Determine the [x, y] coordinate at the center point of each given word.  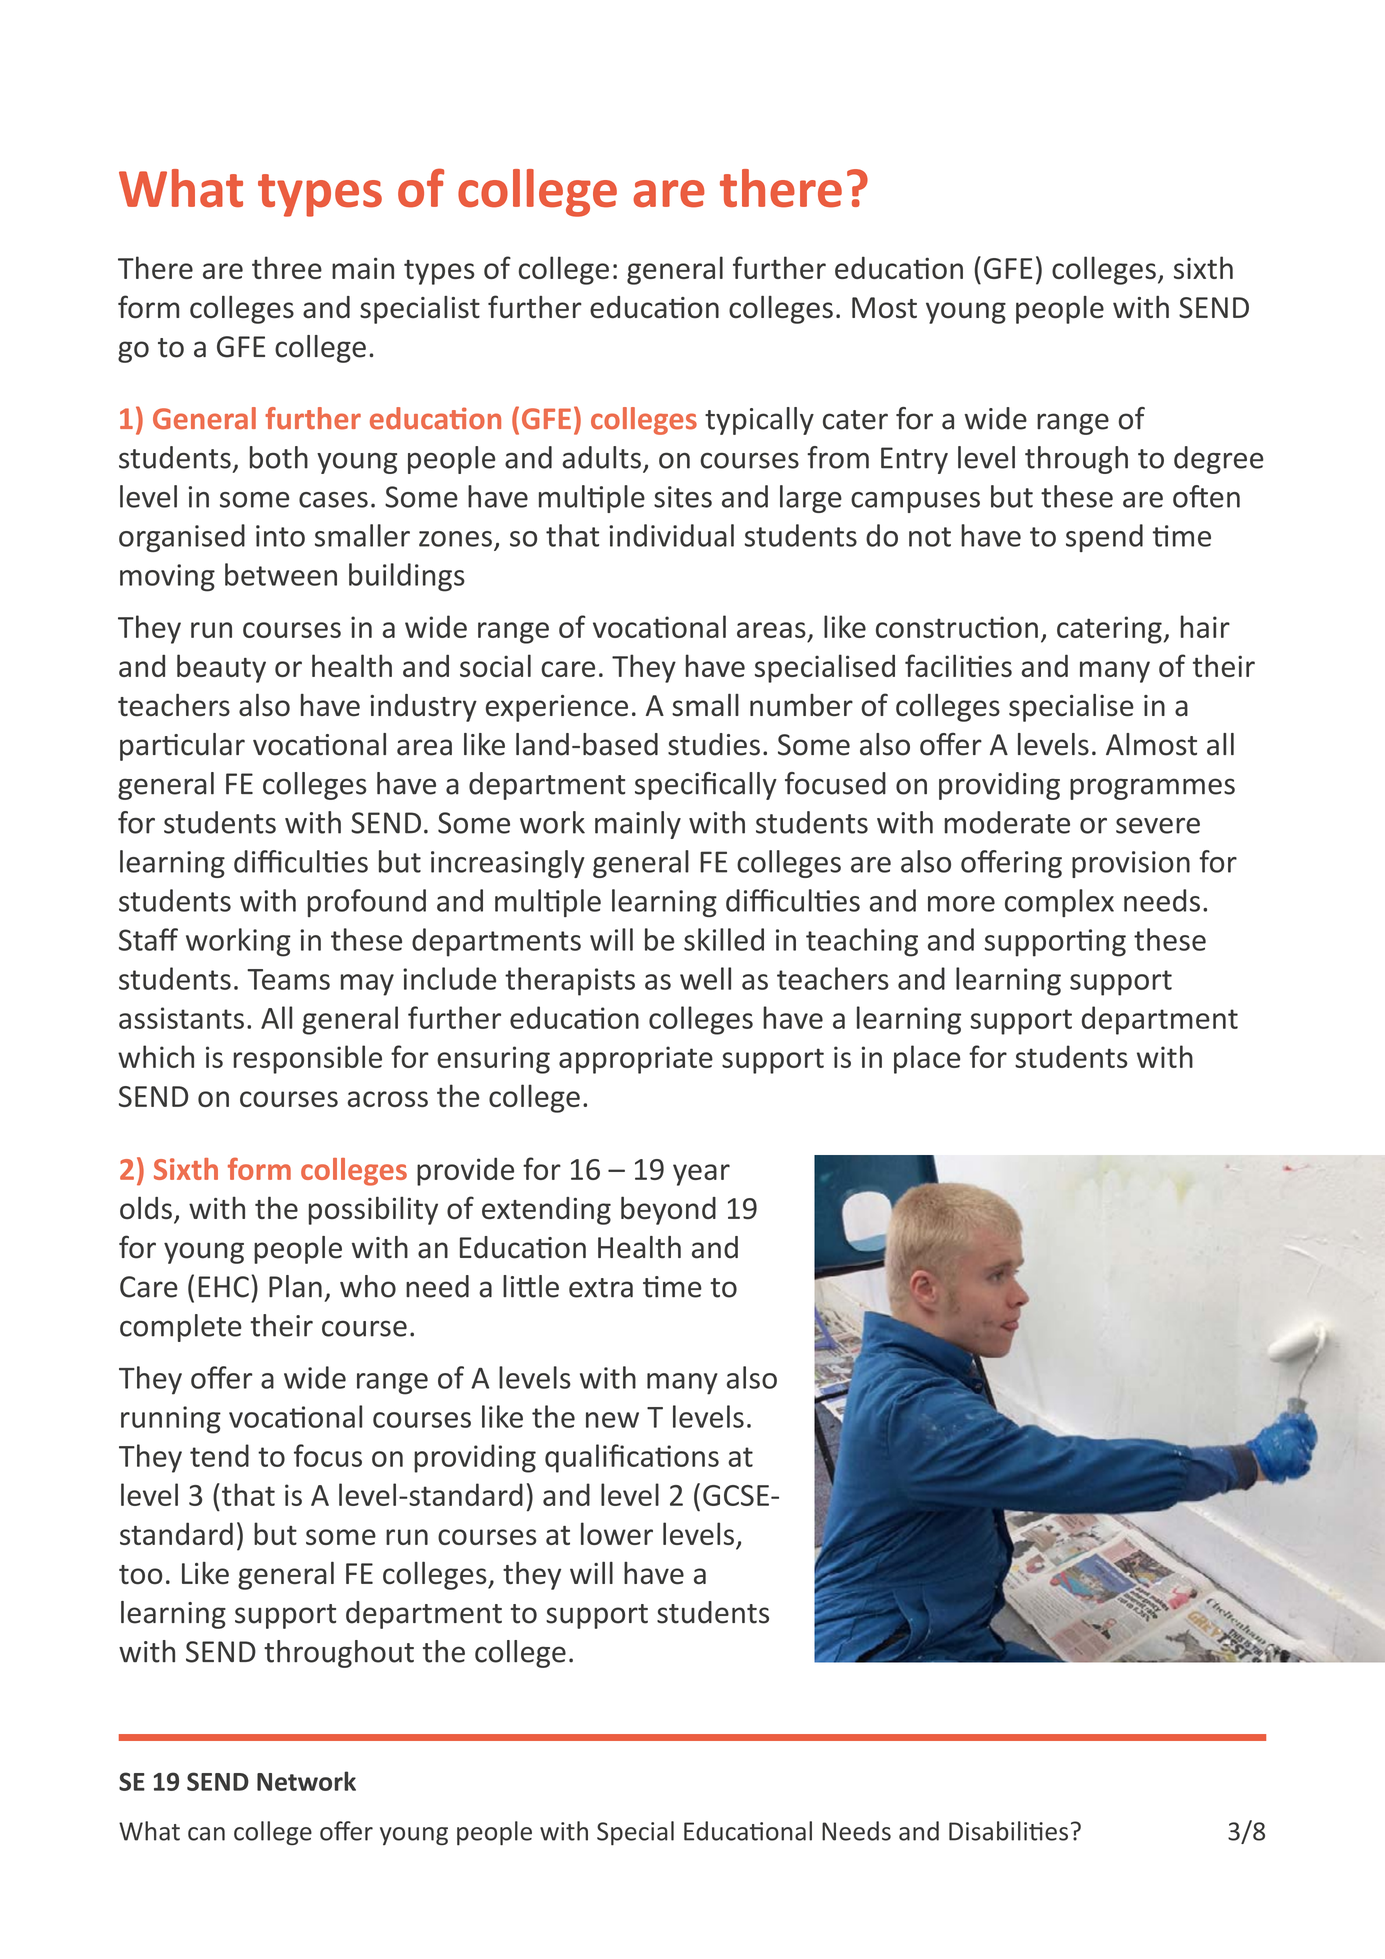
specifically [706, 786]
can [206, 1834]
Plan [295, 1286]
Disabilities [1008, 1831]
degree [1219, 460]
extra [601, 1288]
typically [759, 421]
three [287, 267]
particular [182, 747]
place [927, 1059]
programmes [1152, 789]
